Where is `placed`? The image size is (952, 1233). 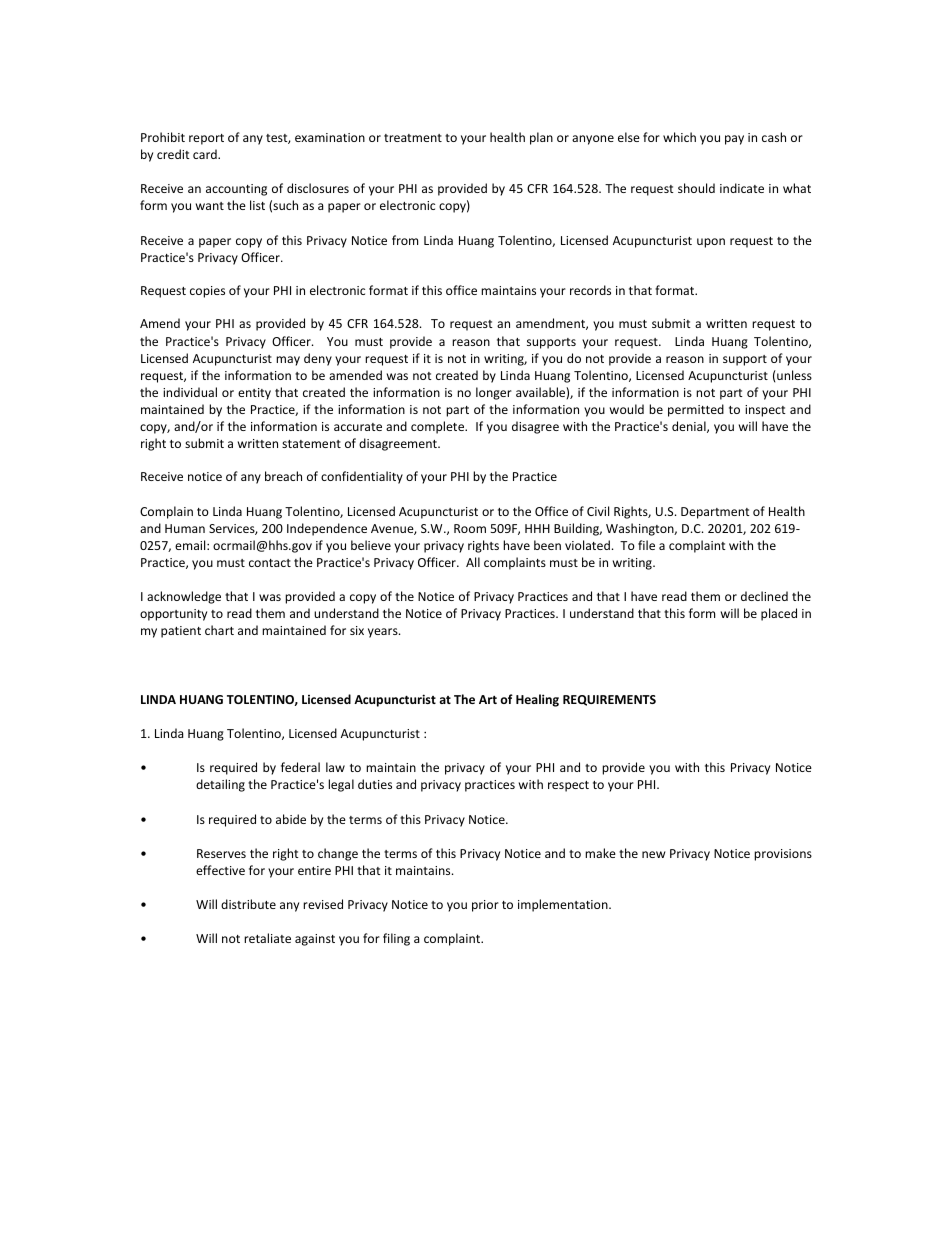 placed is located at coordinates (779, 614).
